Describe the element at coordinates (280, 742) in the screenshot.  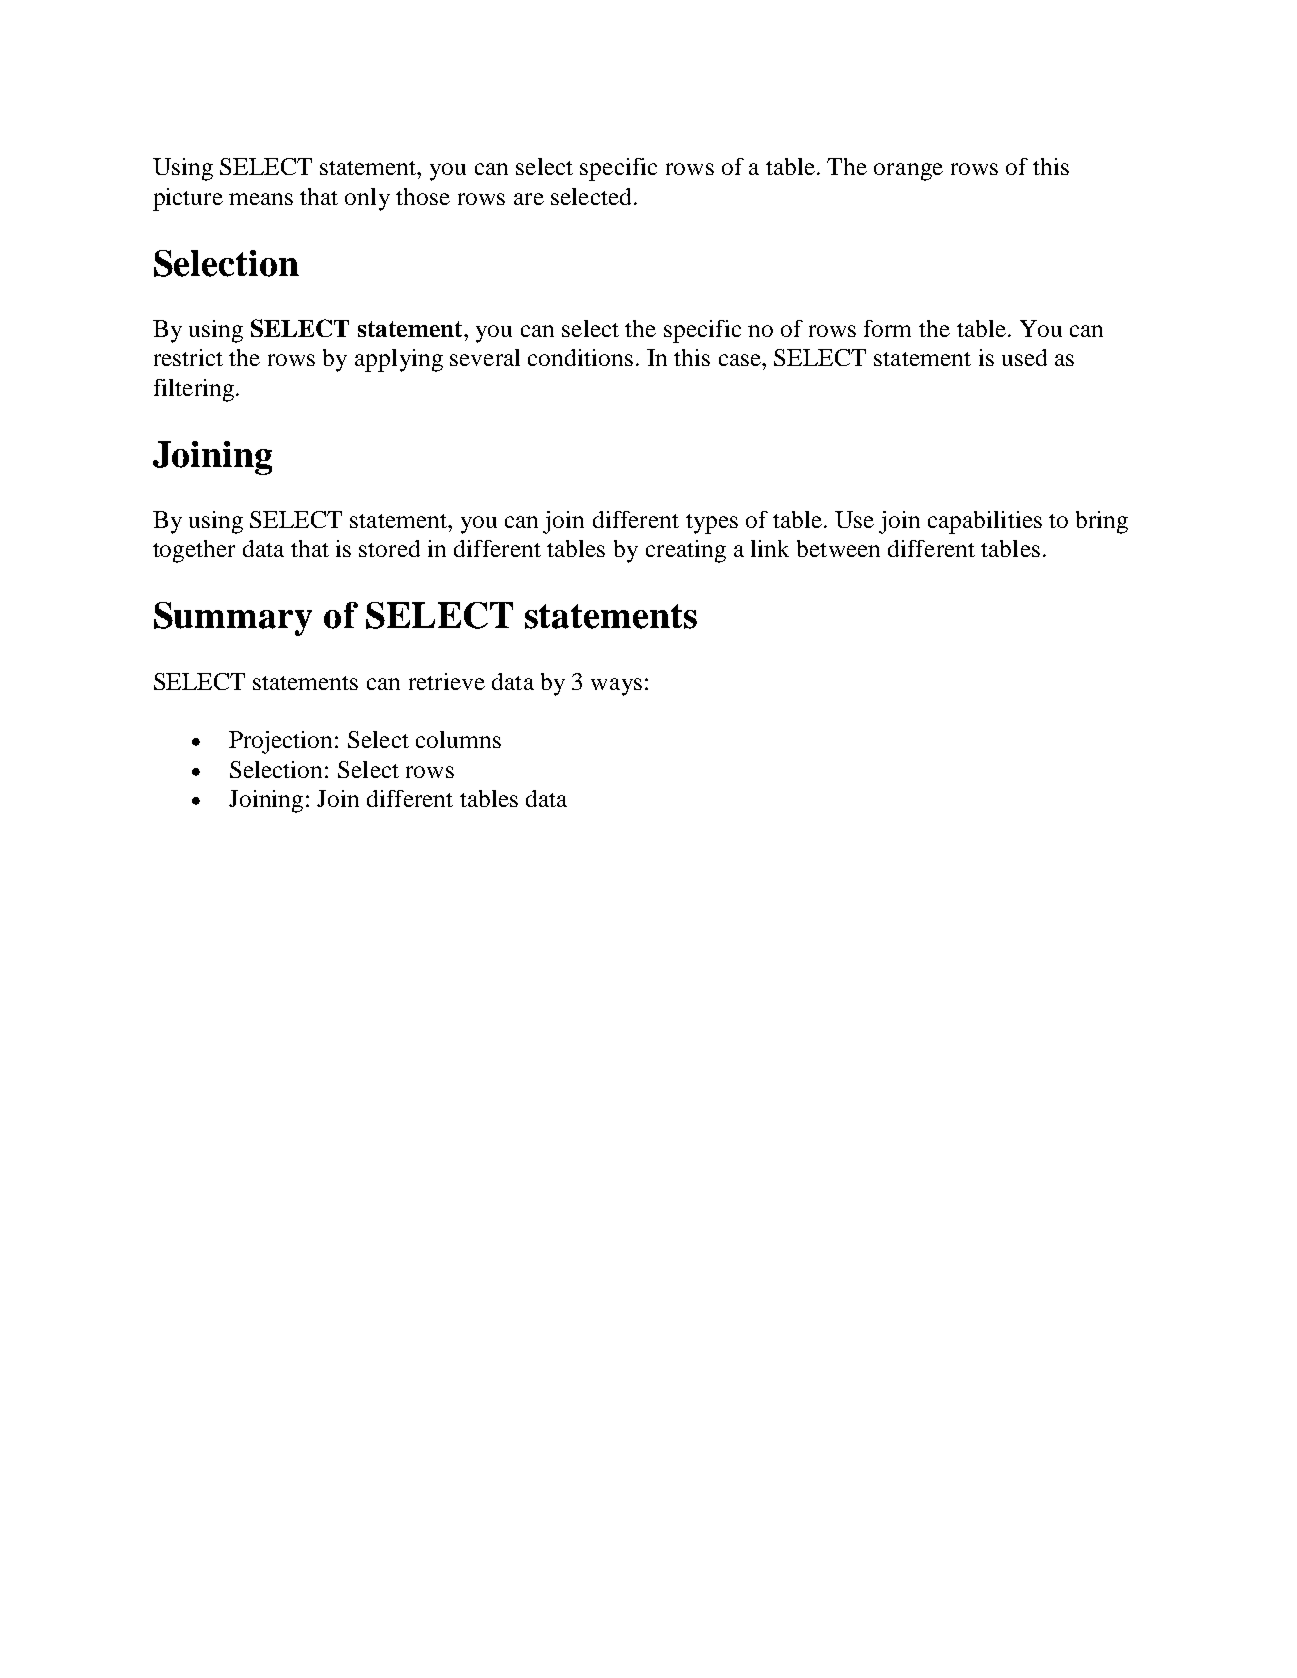
I see `Projection` at that location.
